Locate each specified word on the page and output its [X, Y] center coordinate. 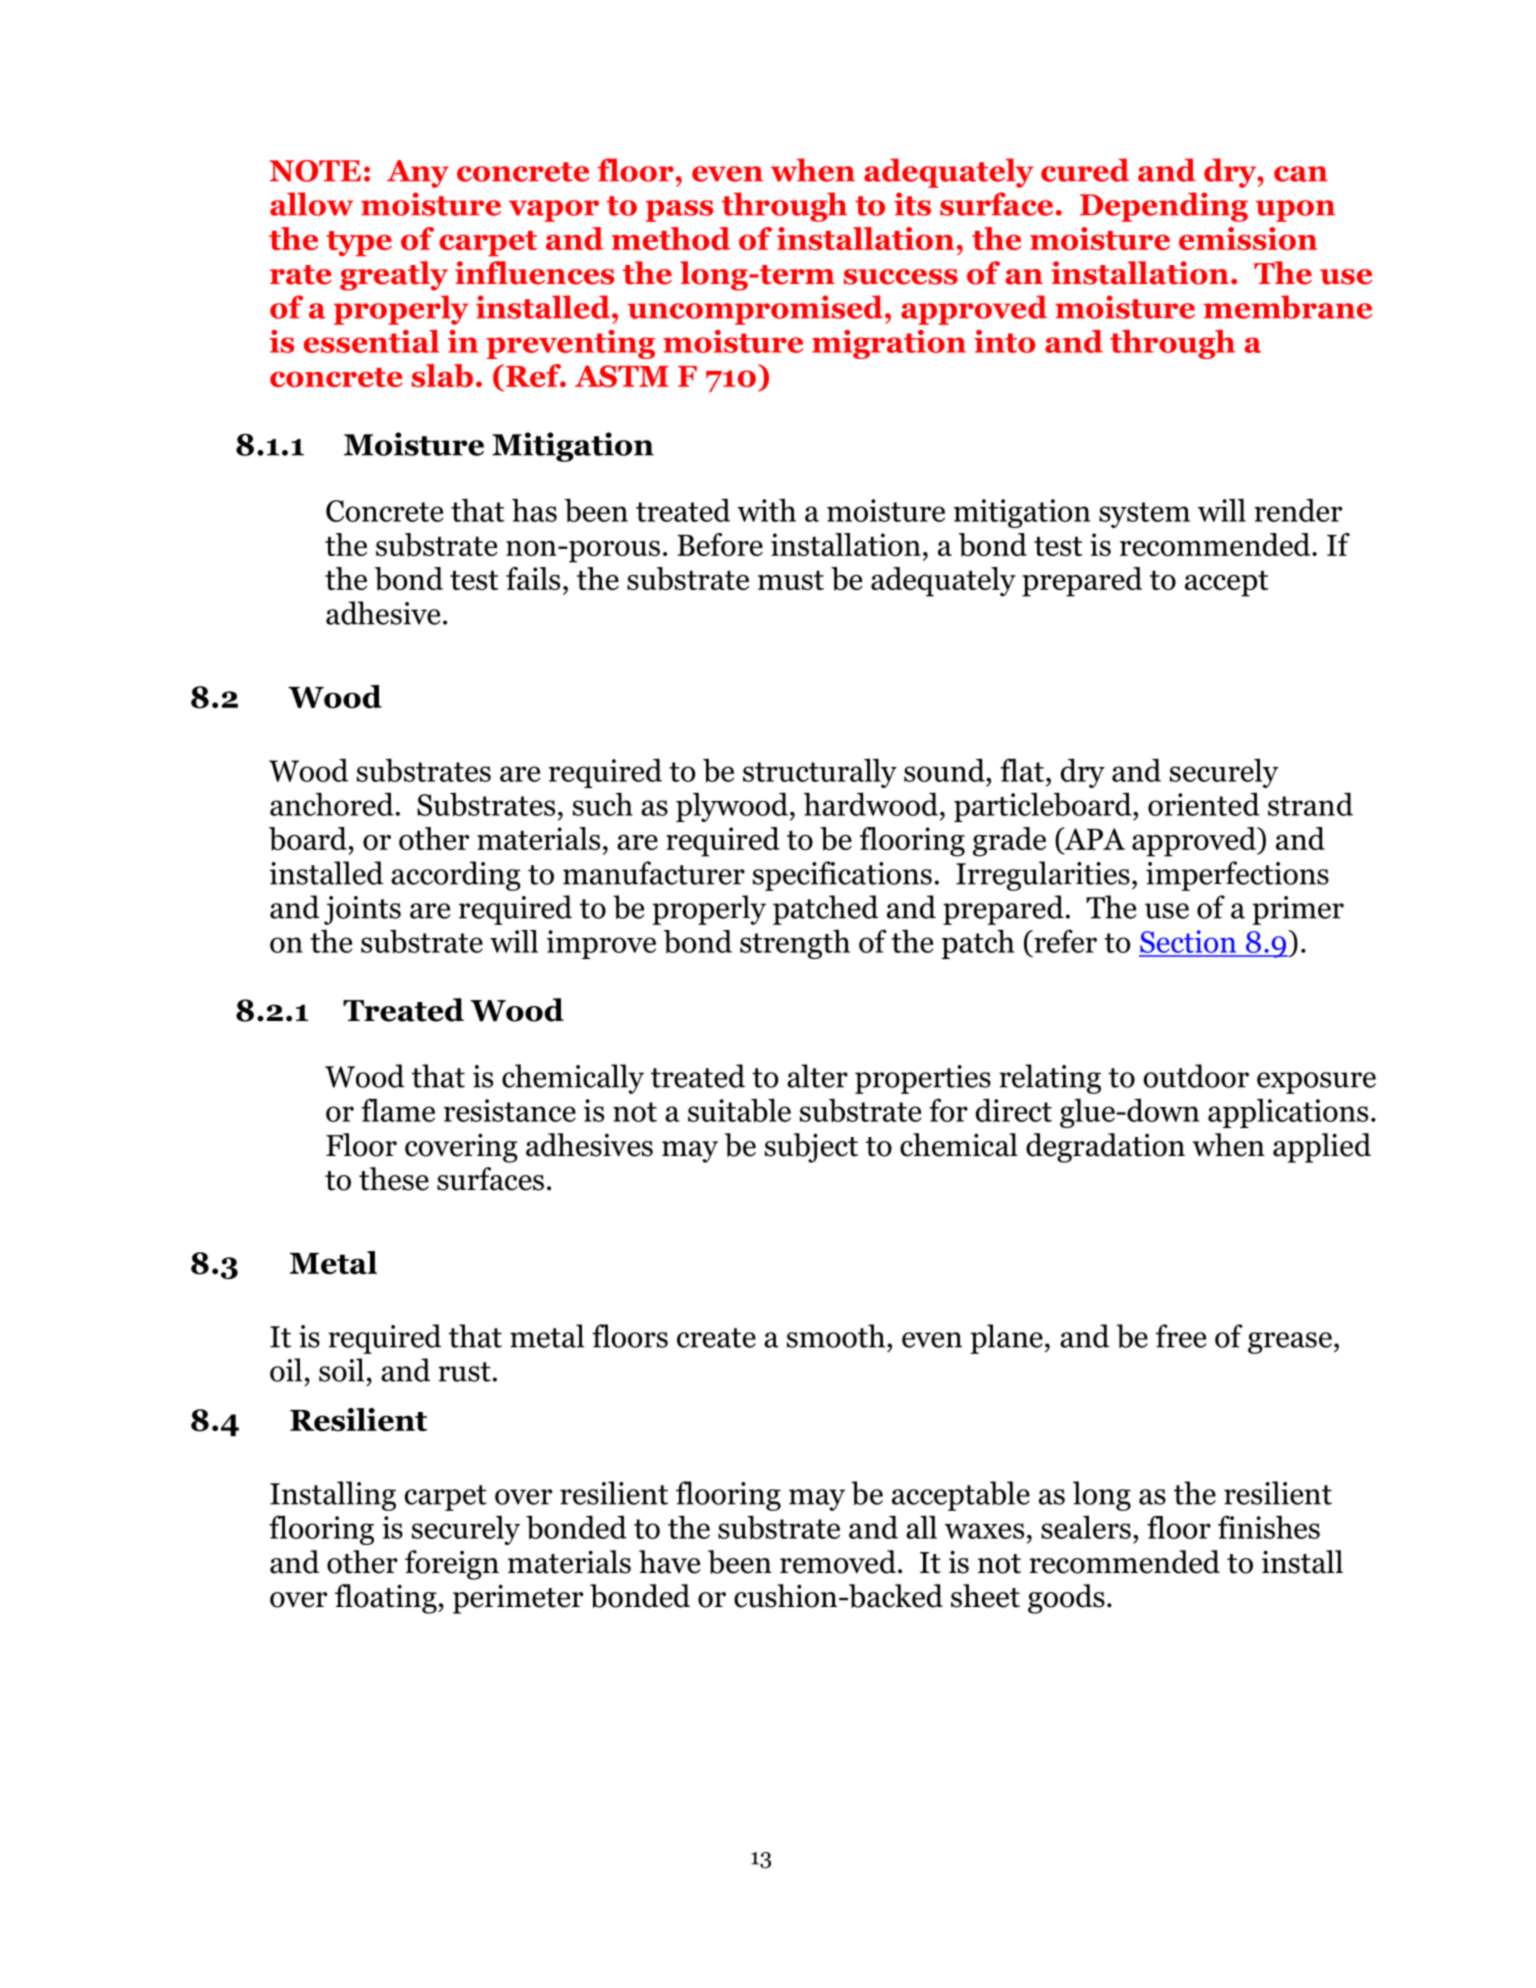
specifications [842, 876]
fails [533, 578]
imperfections [1237, 876]
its [912, 204]
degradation [1105, 1148]
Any [418, 174]
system [1144, 515]
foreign [452, 1565]
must [791, 580]
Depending [1164, 207]
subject [811, 1148]
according [456, 876]
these [394, 1179]
